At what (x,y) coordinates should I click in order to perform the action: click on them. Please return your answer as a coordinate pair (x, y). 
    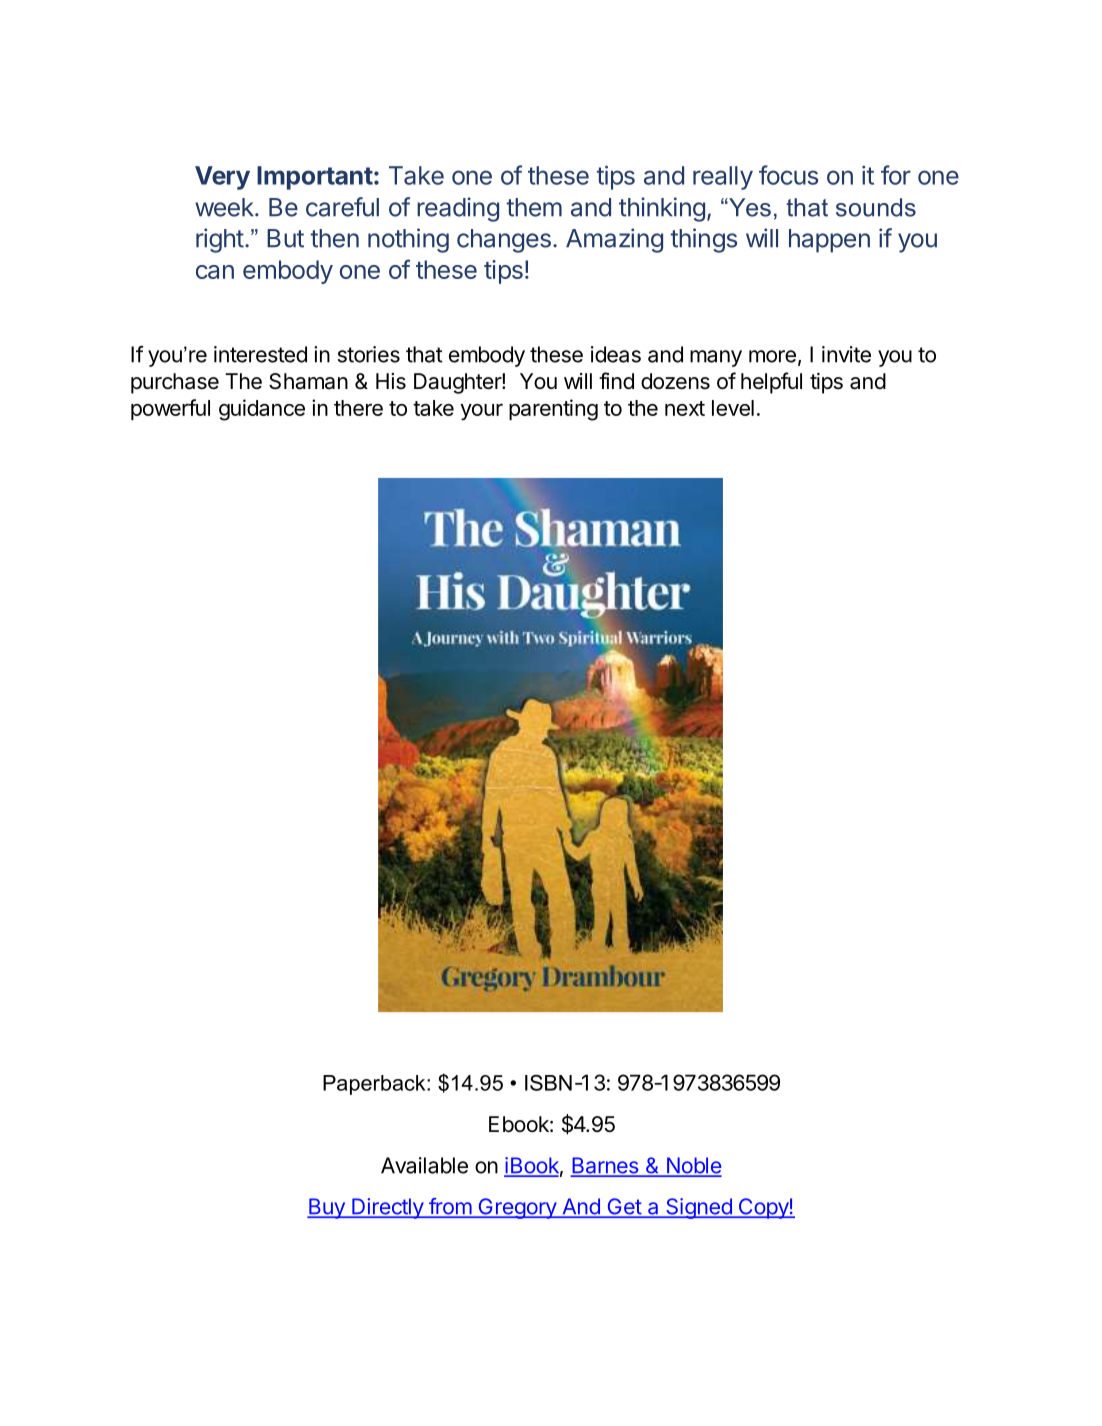
    Looking at the image, I should click on (534, 207).
